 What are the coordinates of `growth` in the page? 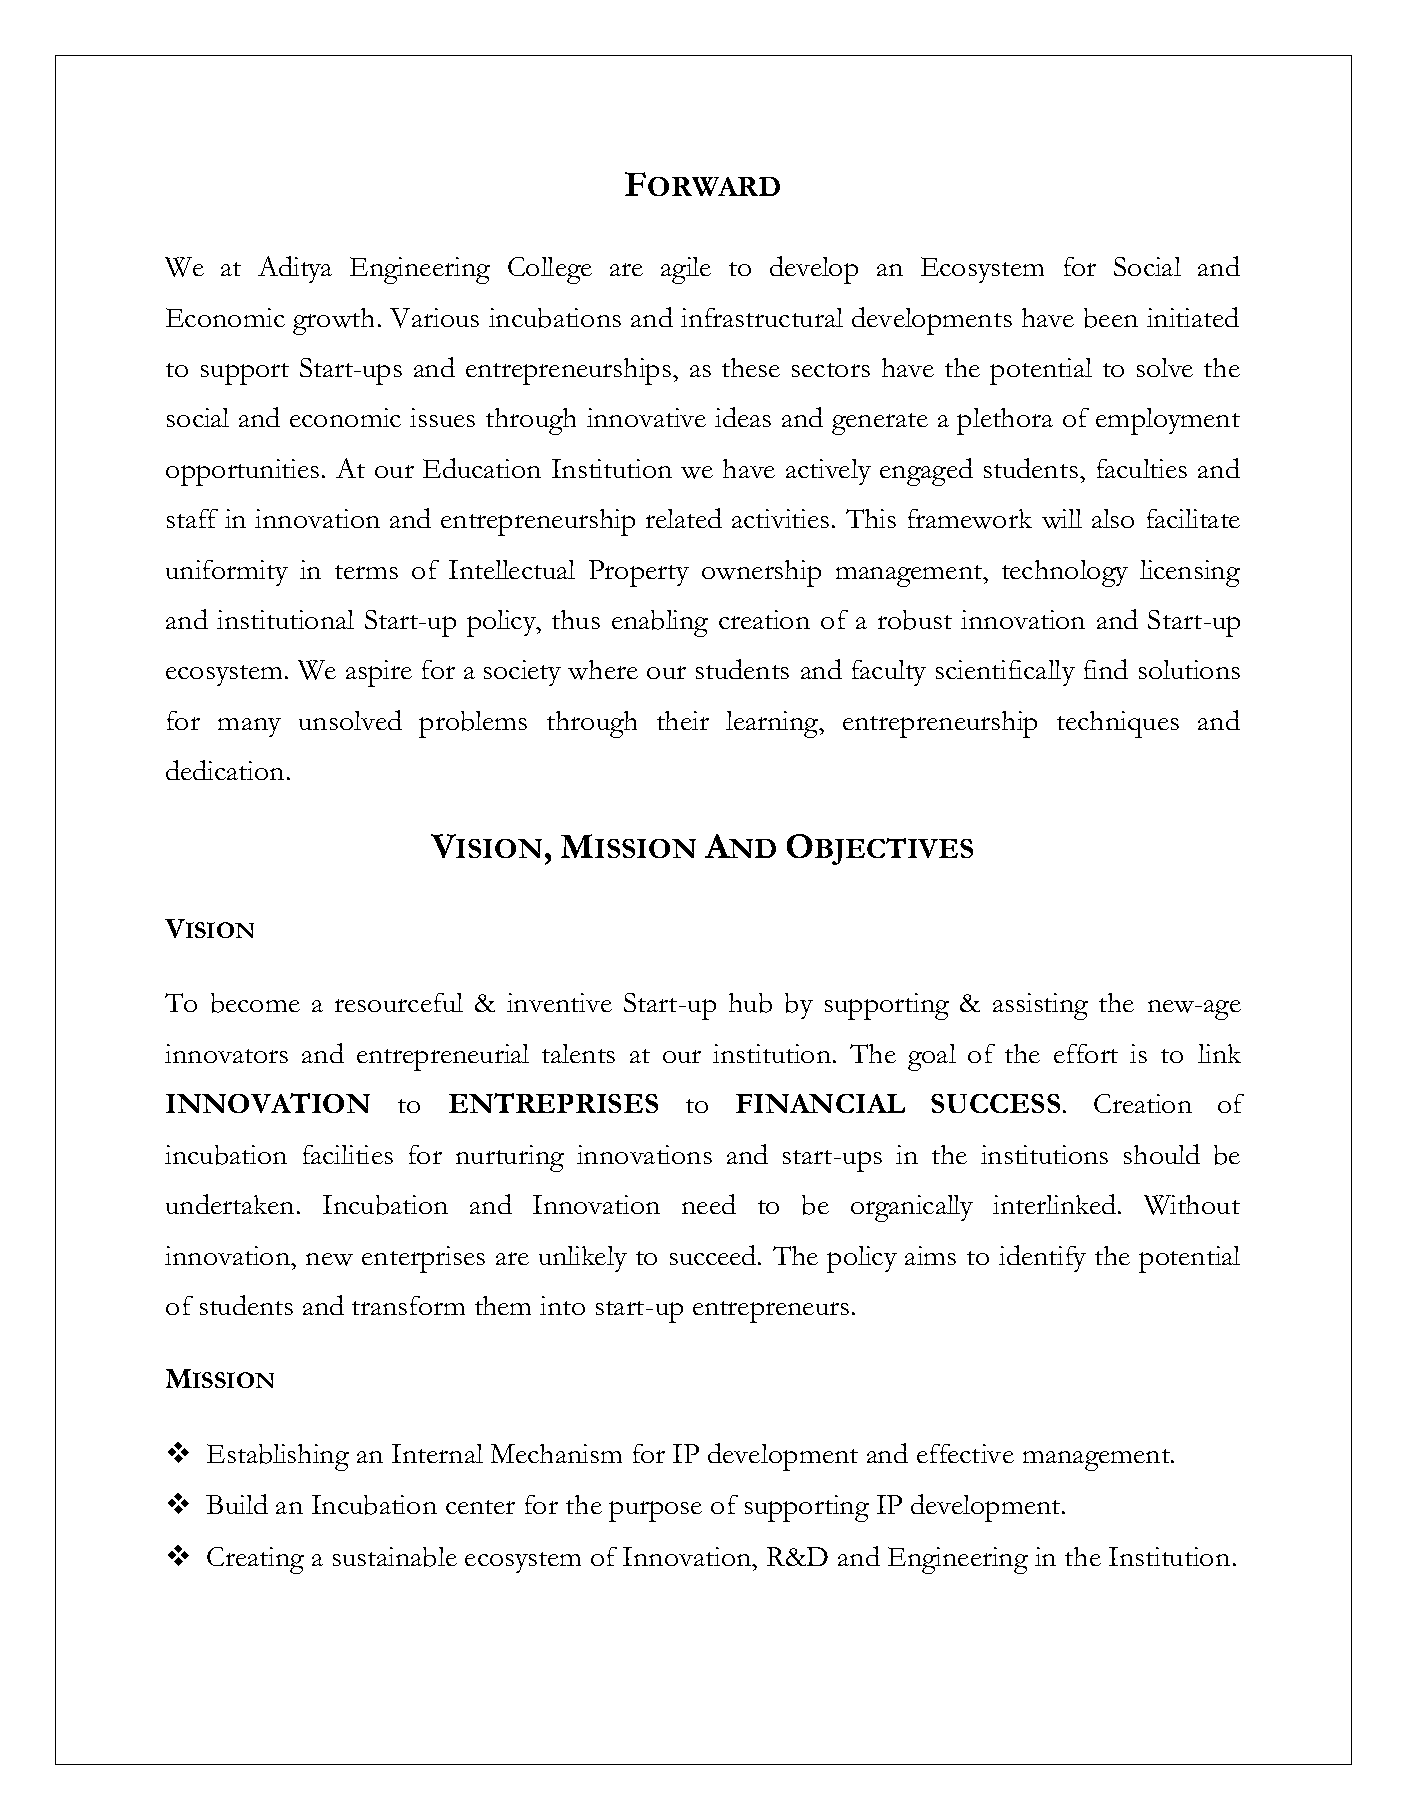 It's located at (333, 321).
